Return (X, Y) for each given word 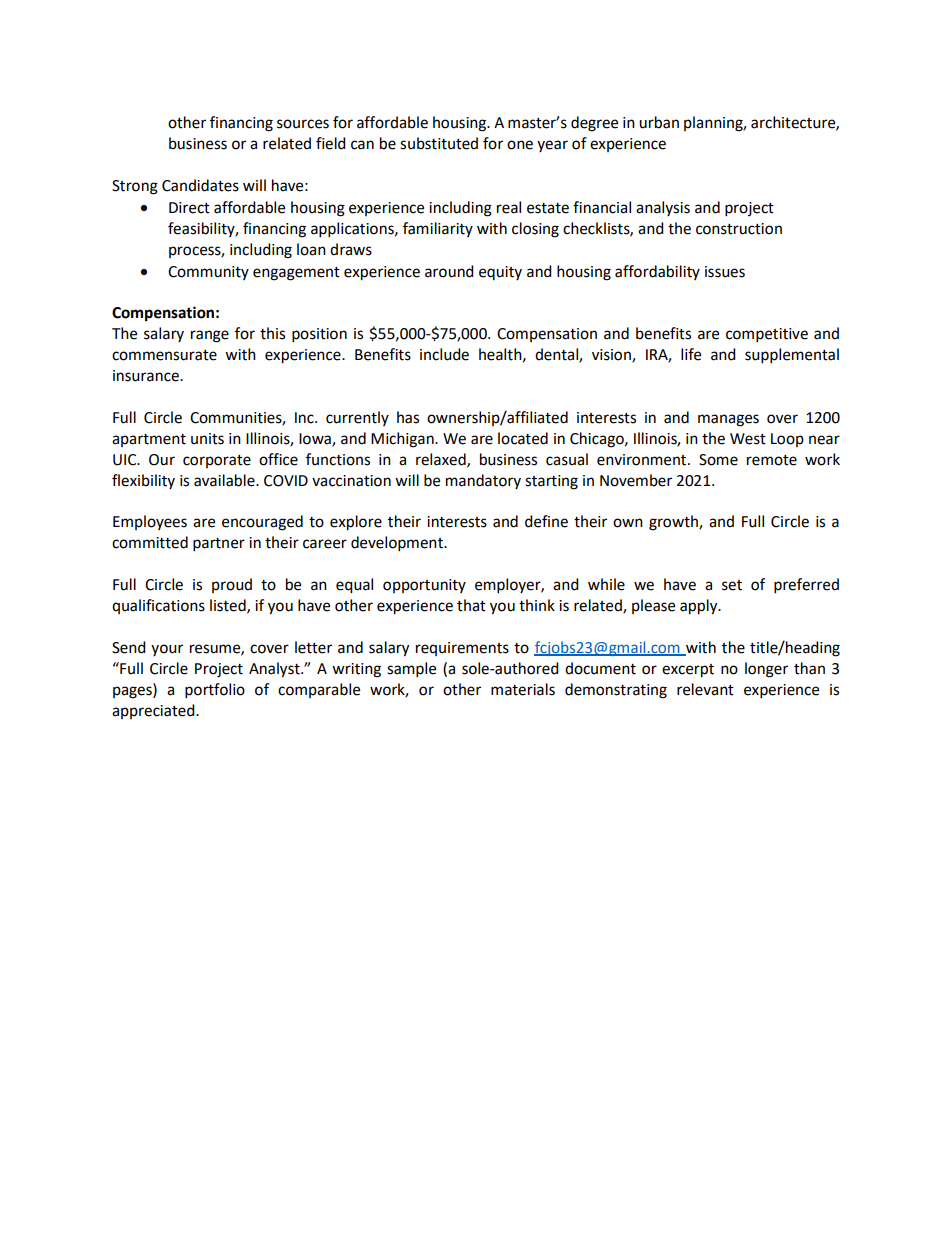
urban (659, 122)
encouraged (262, 523)
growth (674, 523)
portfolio (215, 691)
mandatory (483, 481)
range (210, 336)
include (444, 354)
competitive (767, 335)
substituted (439, 143)
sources (303, 124)
